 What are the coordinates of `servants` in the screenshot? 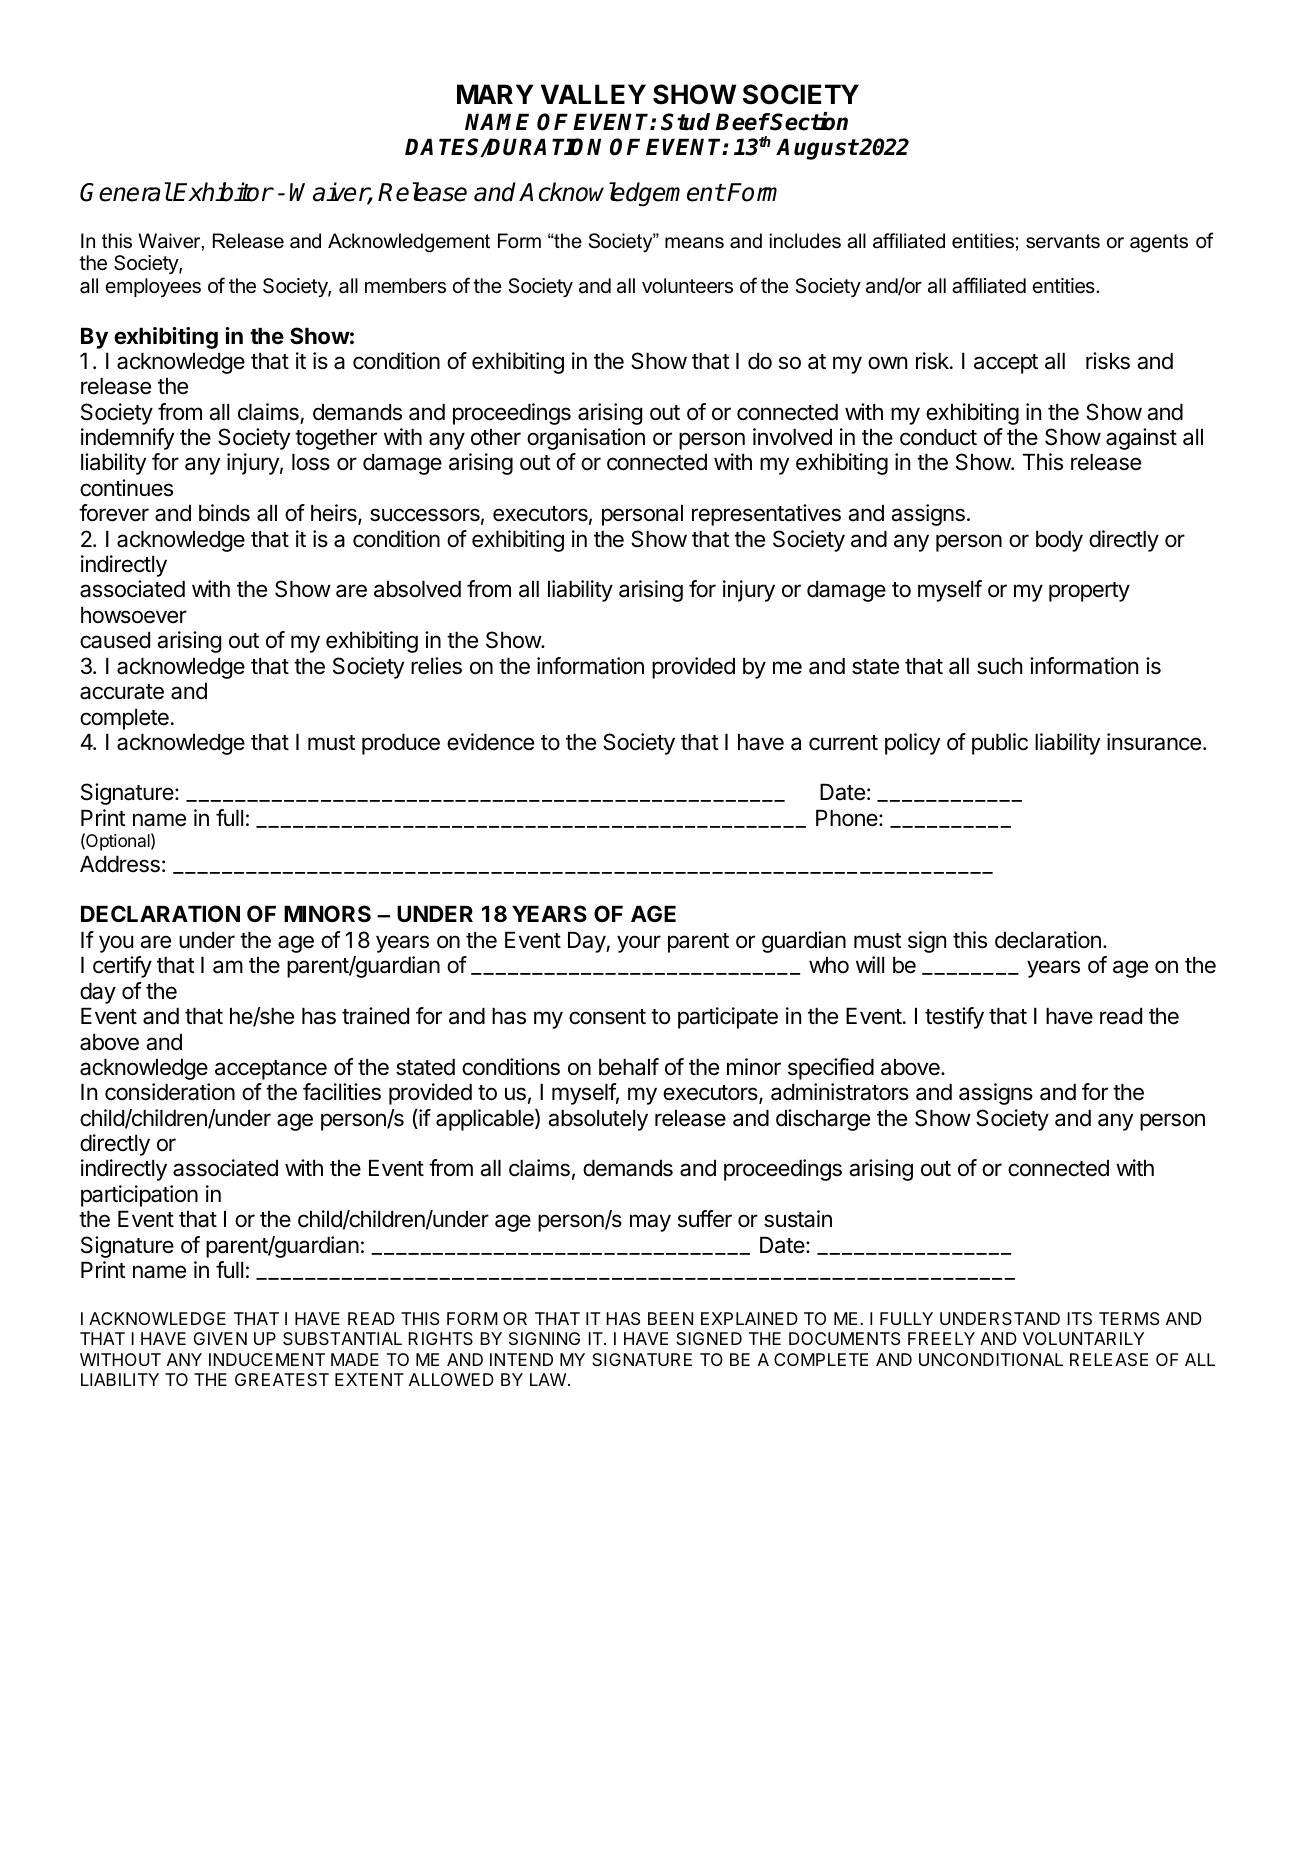 It's located at (1063, 241).
